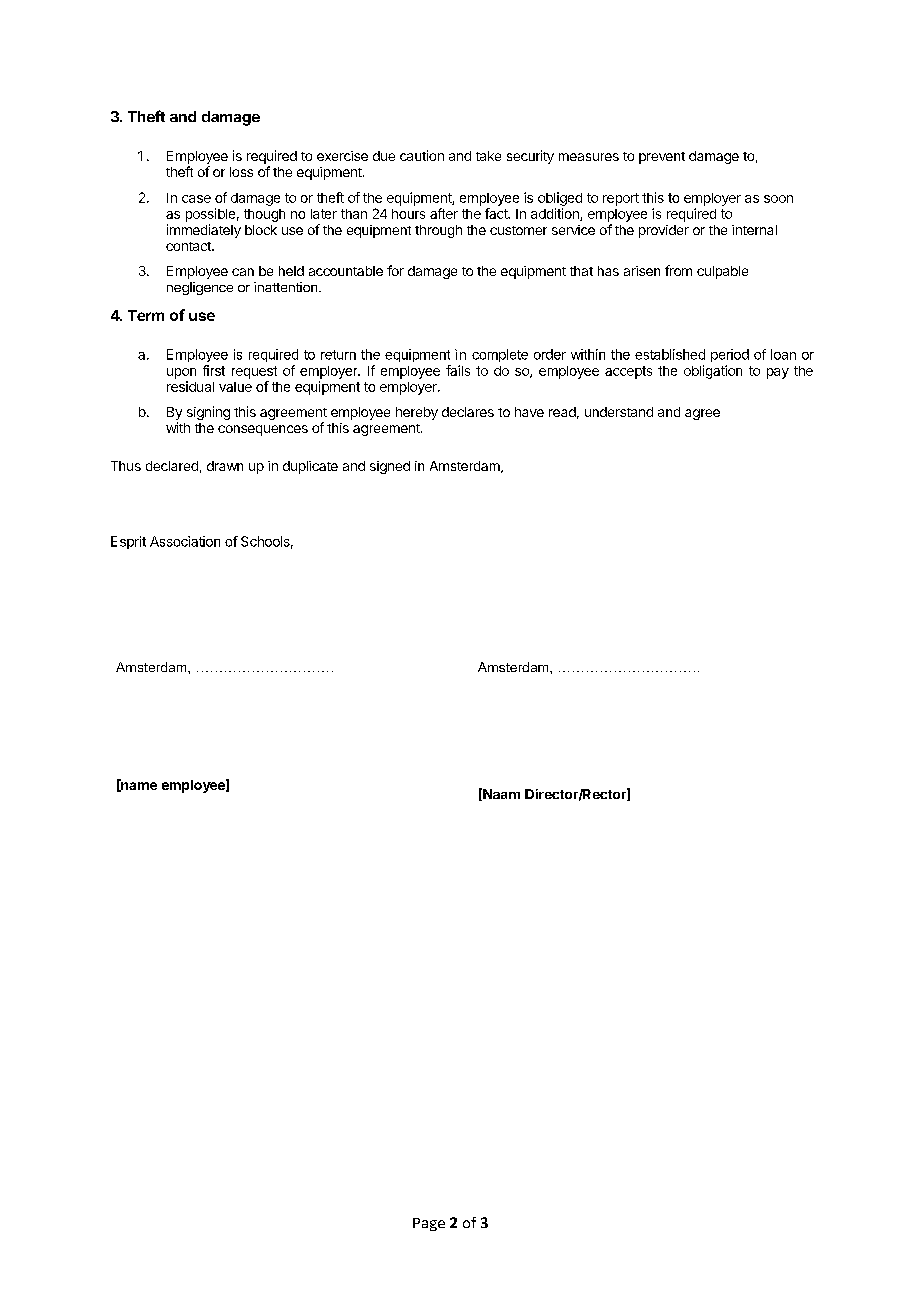 The image size is (924, 1308). I want to click on obligation, so click(713, 372).
